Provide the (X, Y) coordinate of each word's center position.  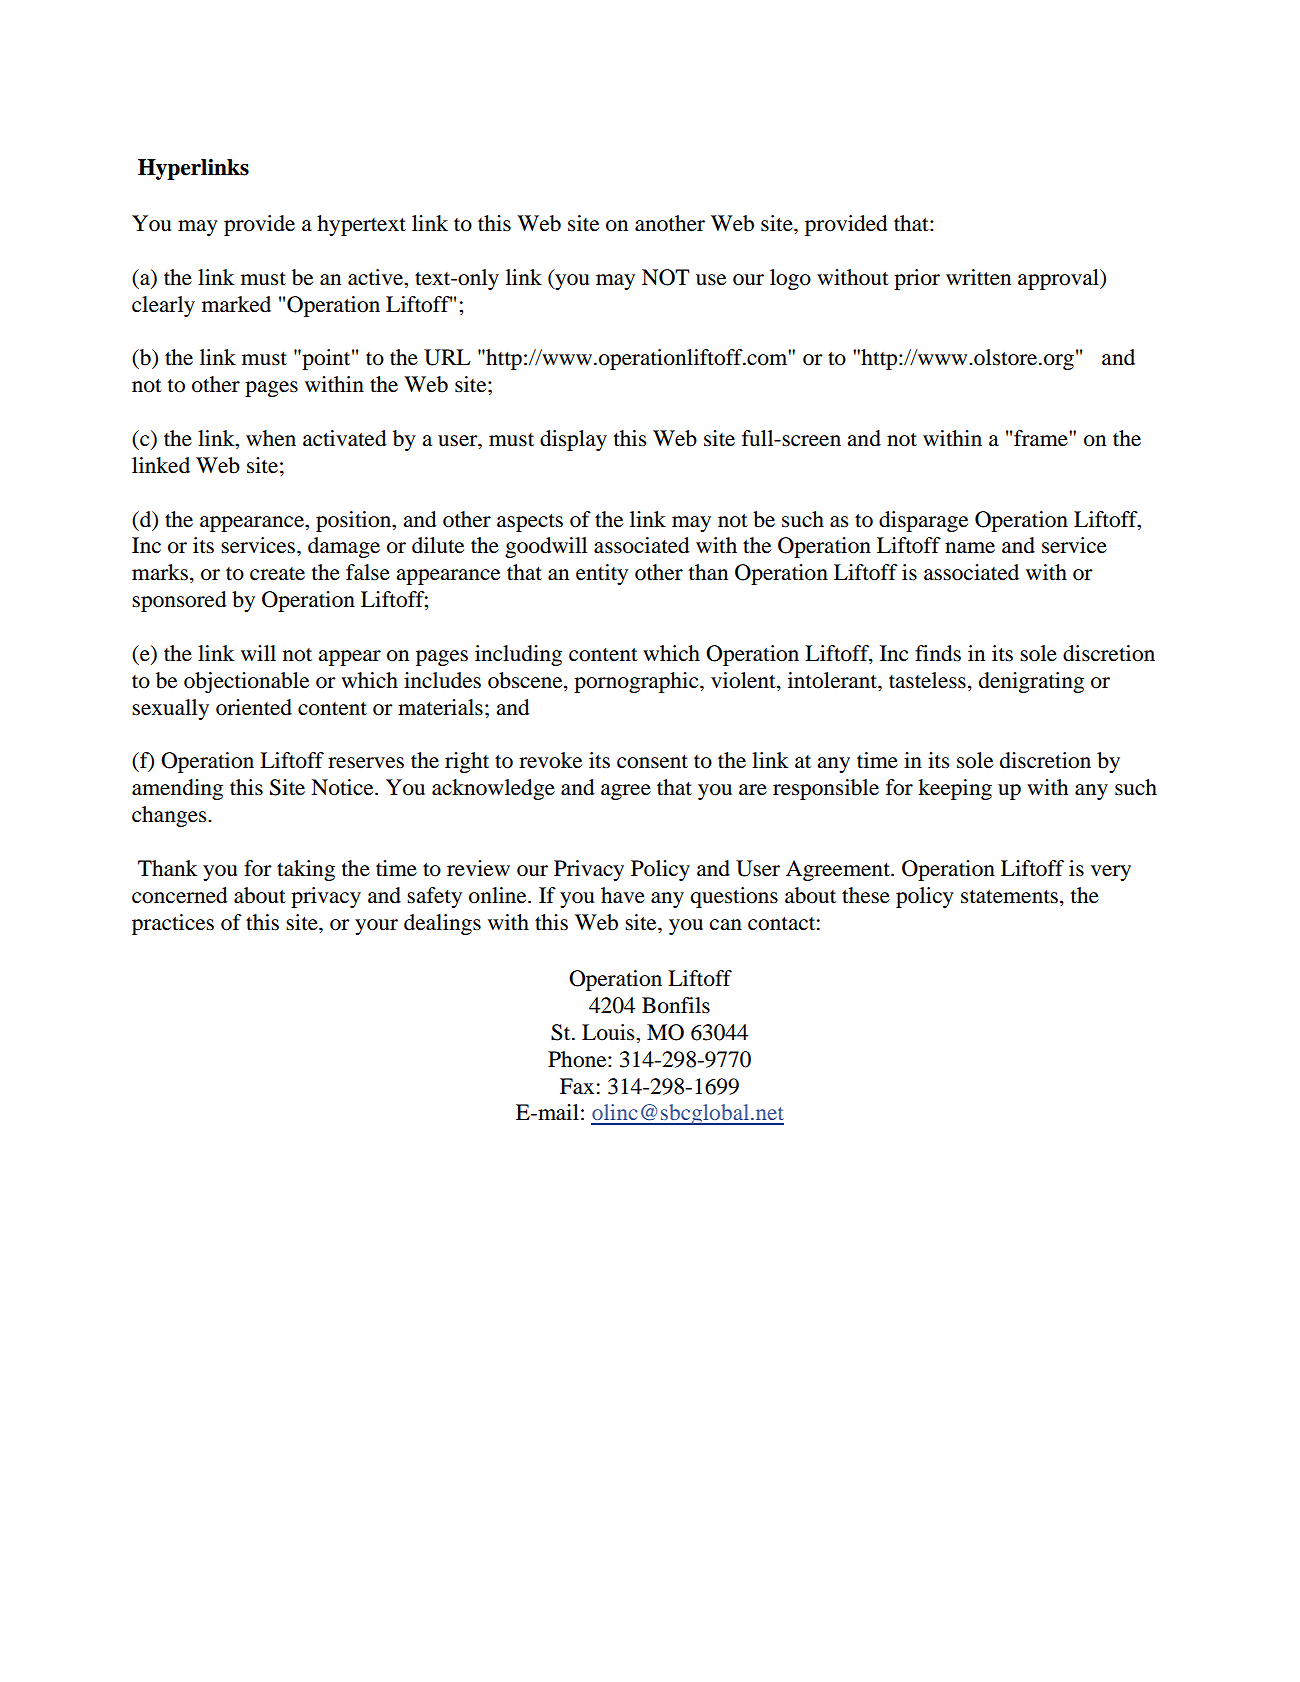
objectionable (246, 682)
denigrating (1031, 682)
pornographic (637, 682)
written (978, 277)
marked (236, 304)
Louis (609, 1032)
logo (790, 279)
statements (1009, 897)
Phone (578, 1059)
